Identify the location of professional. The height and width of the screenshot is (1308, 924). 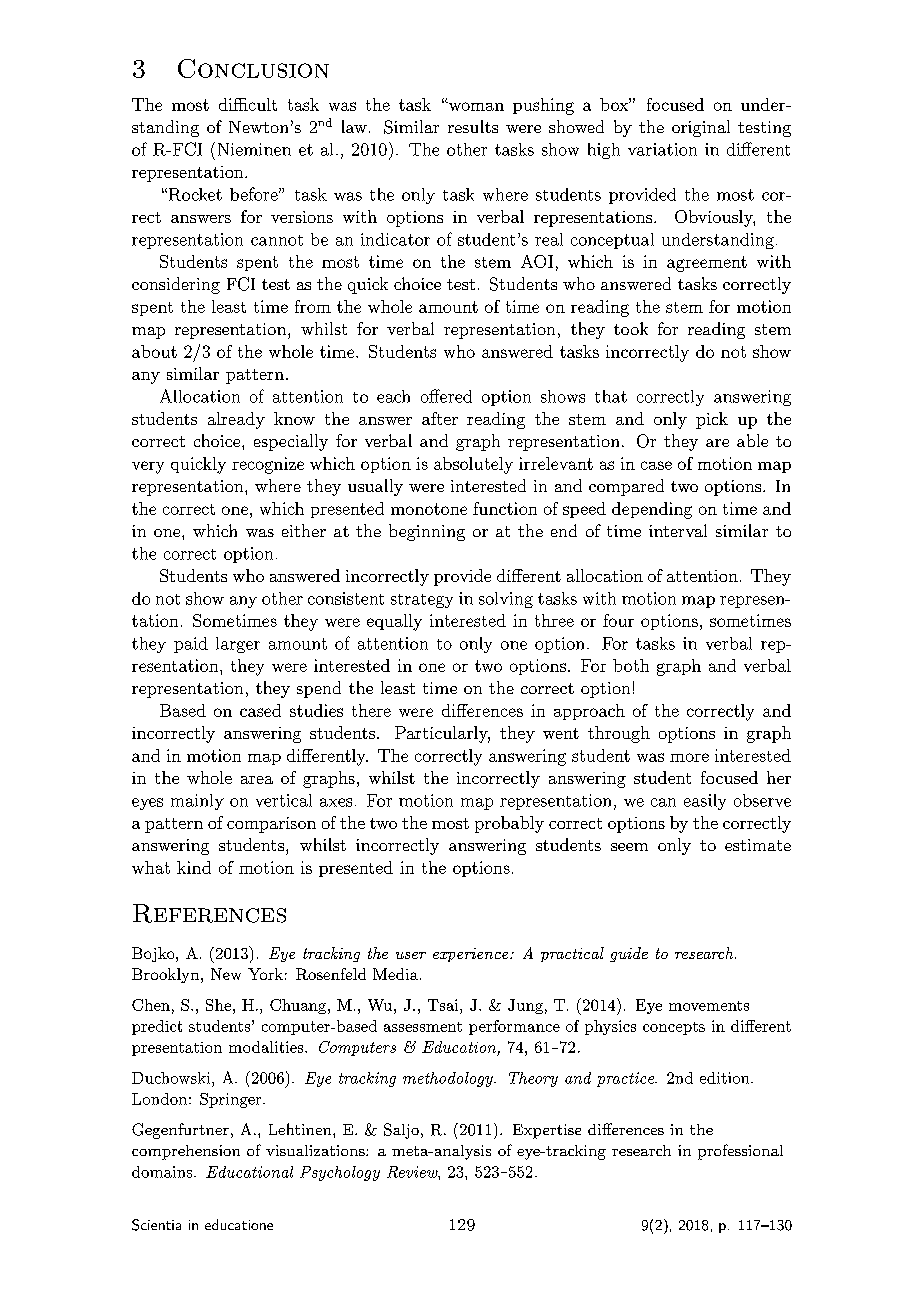
(740, 1152).
